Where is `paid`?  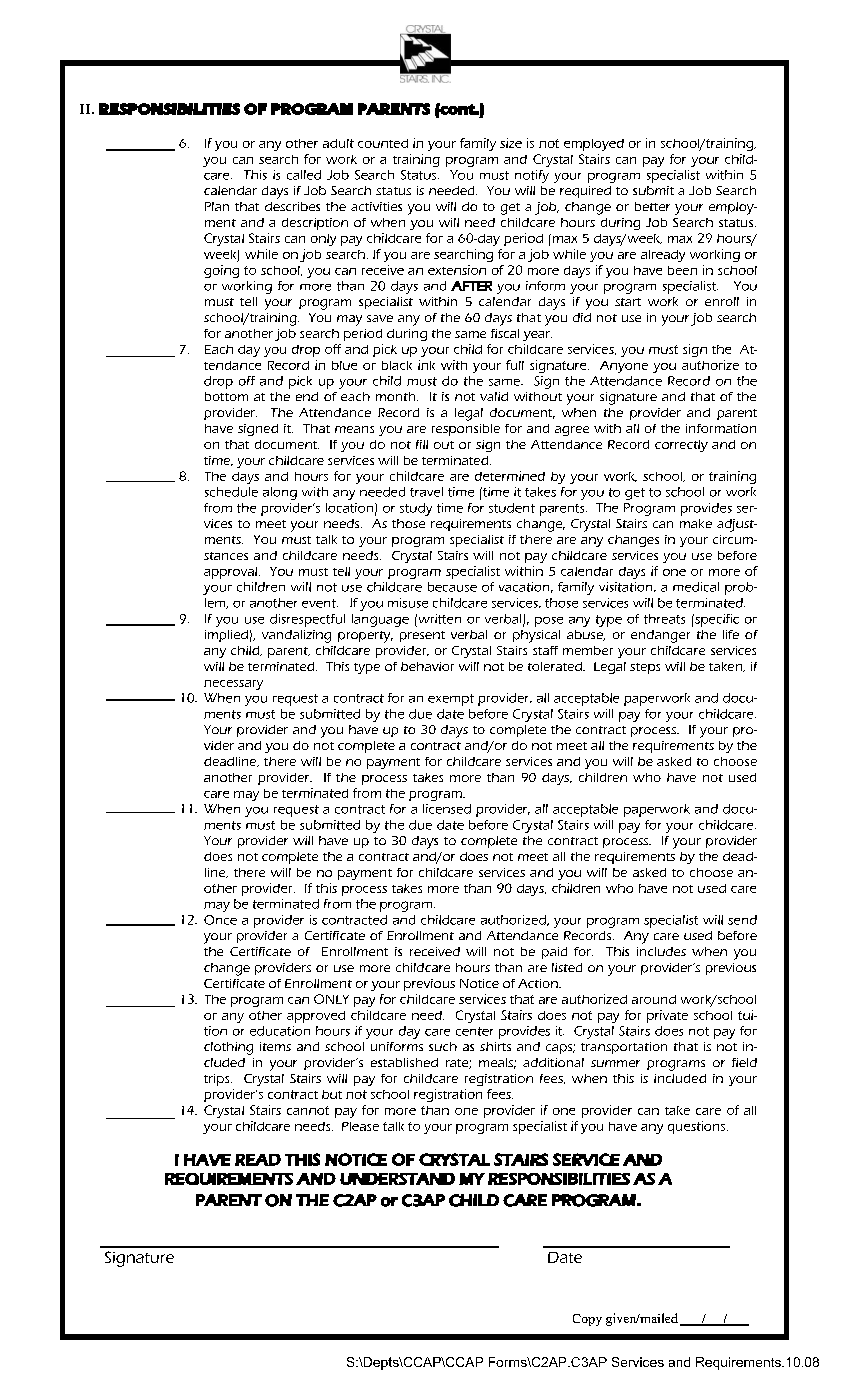 paid is located at coordinates (554, 953).
